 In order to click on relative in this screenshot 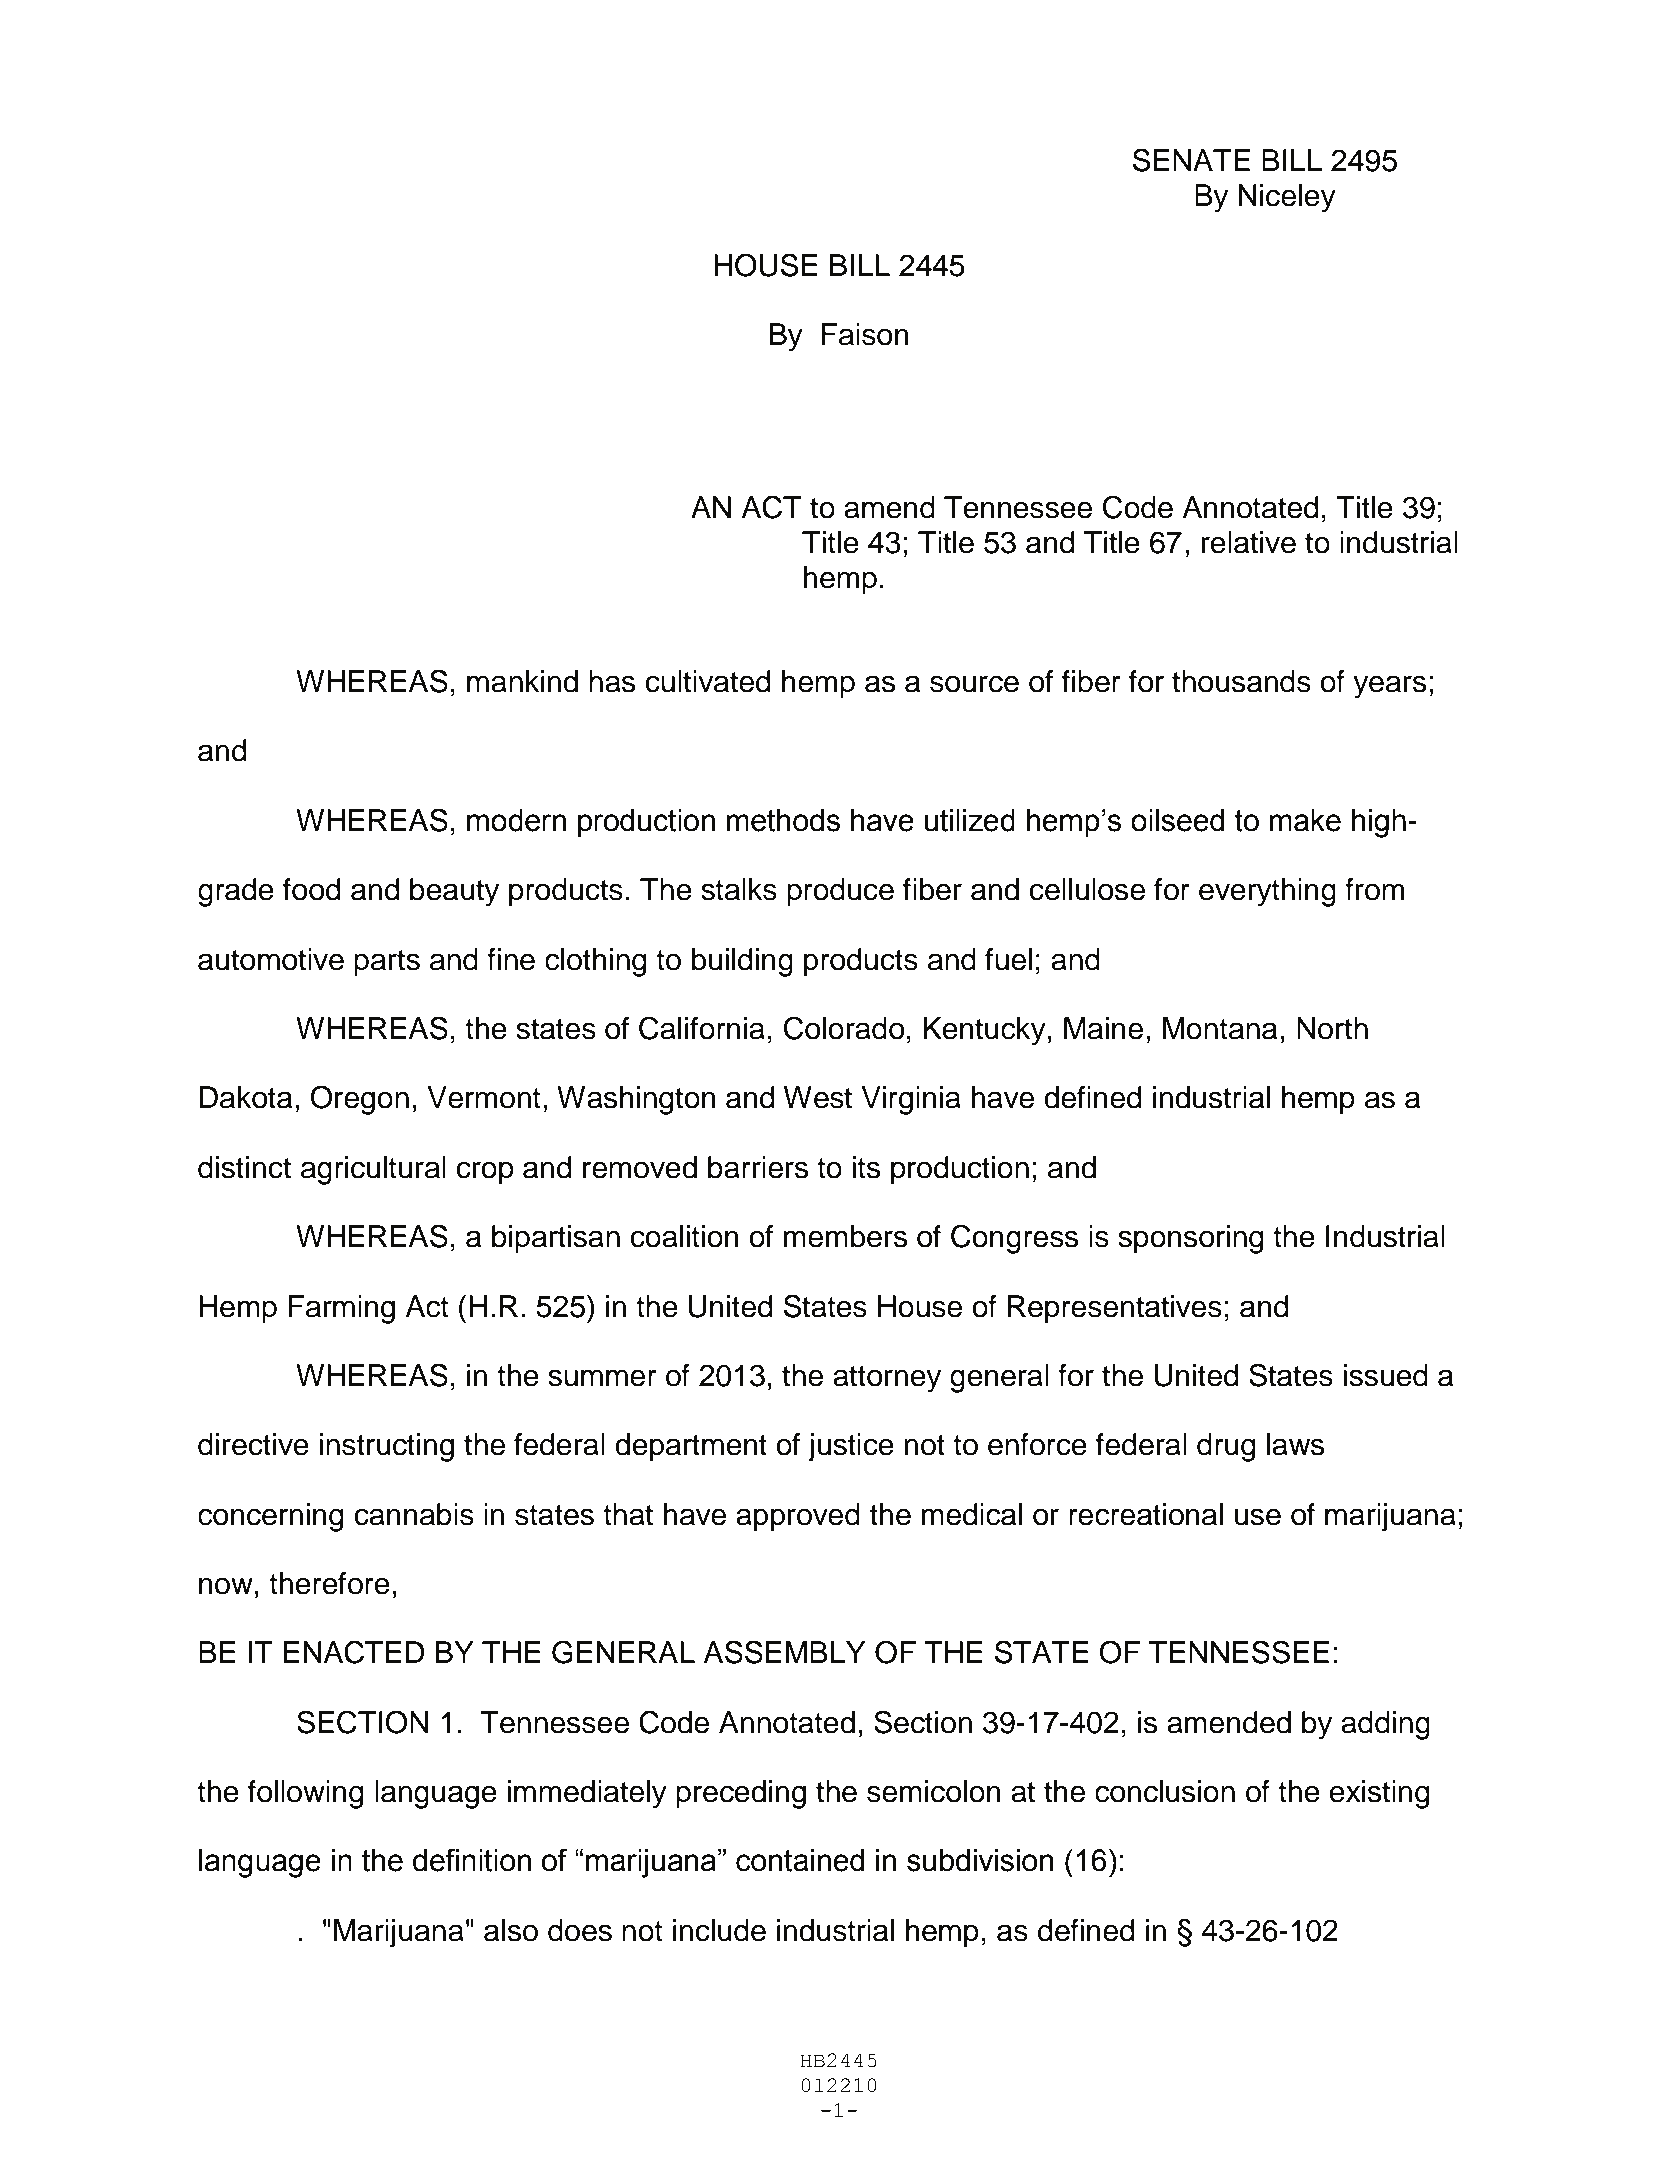, I will do `click(1249, 542)`.
